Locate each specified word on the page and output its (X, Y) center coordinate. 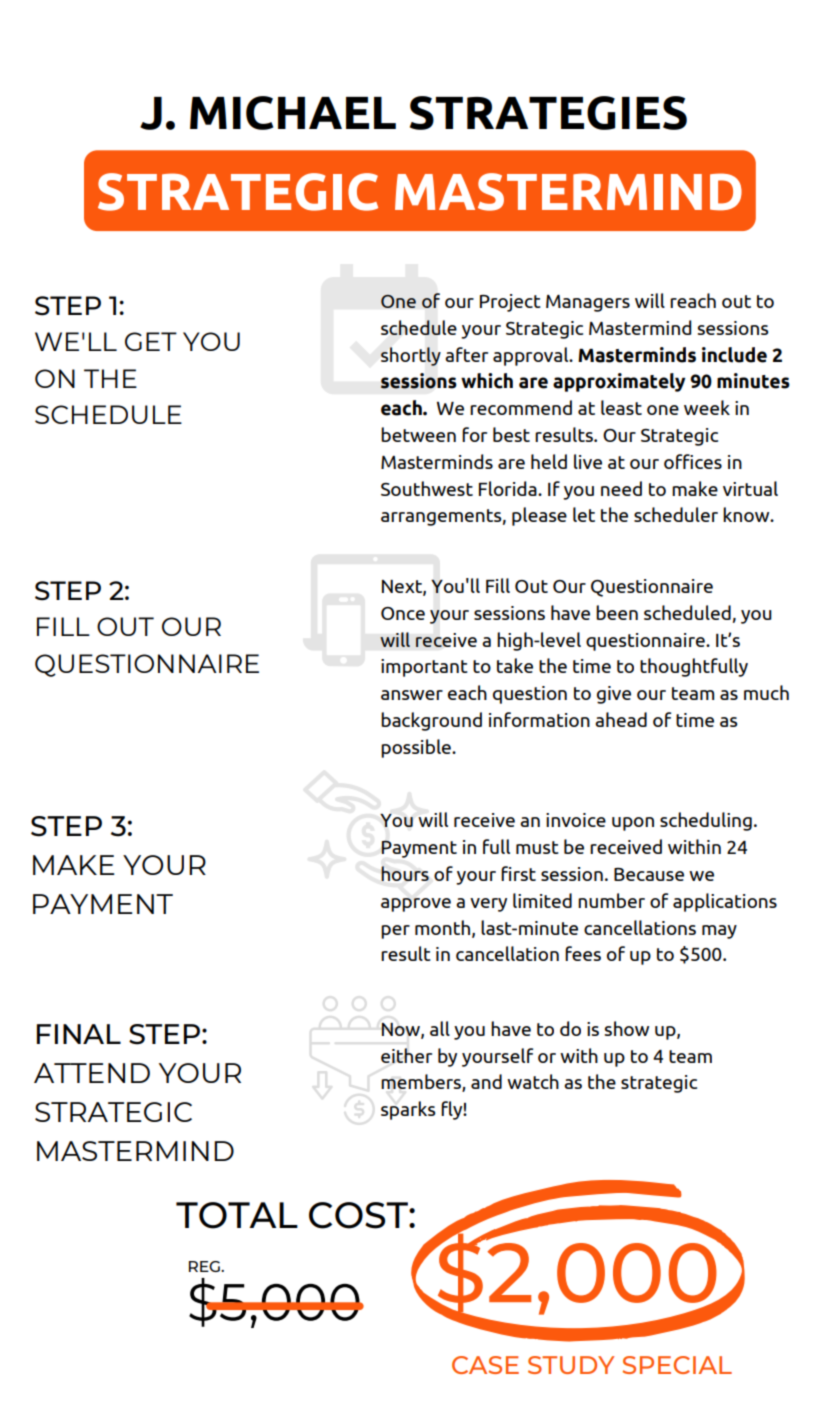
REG (205, 1266)
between (418, 434)
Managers (588, 303)
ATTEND (92, 1073)
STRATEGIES (548, 113)
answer (412, 695)
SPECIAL (677, 1365)
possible (417, 748)
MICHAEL (293, 113)
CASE (485, 1365)
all (440, 1028)
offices (693, 461)
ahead (621, 719)
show (627, 1028)
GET (151, 341)
